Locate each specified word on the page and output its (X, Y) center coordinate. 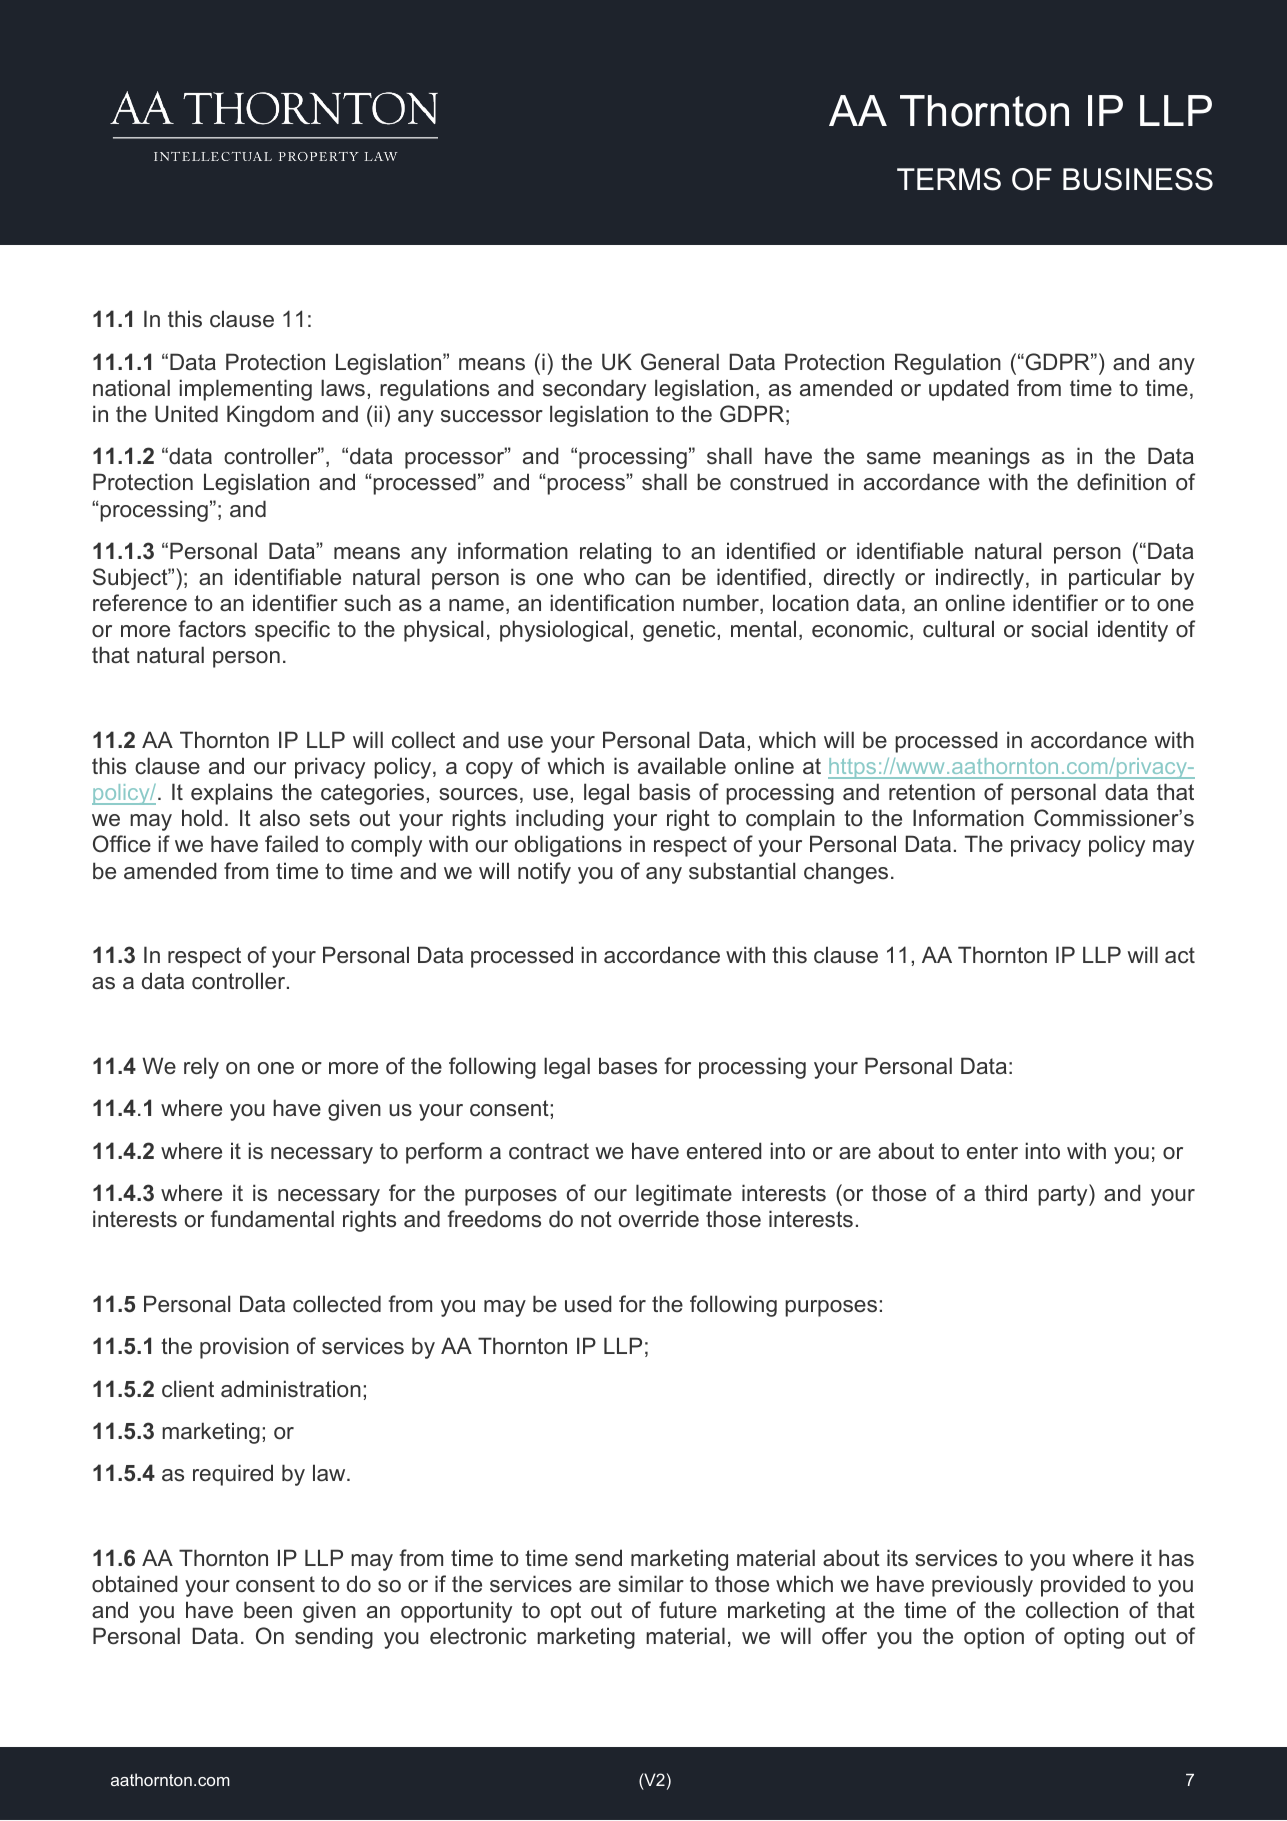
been (268, 1610)
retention (932, 792)
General (680, 362)
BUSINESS (1138, 179)
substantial (742, 871)
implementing (246, 390)
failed (291, 844)
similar (651, 1584)
